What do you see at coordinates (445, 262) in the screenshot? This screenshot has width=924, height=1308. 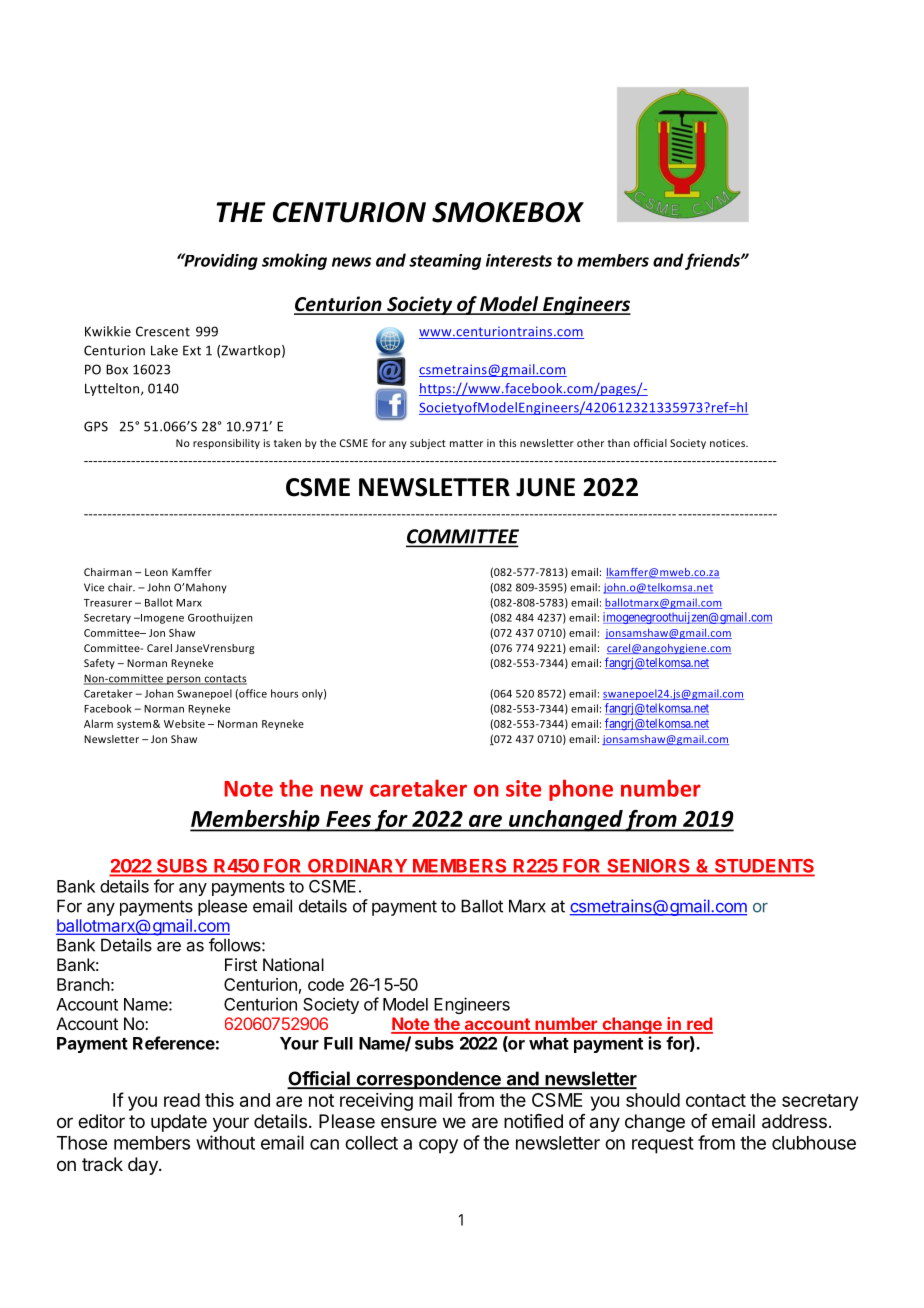 I see `steaming` at bounding box center [445, 262].
